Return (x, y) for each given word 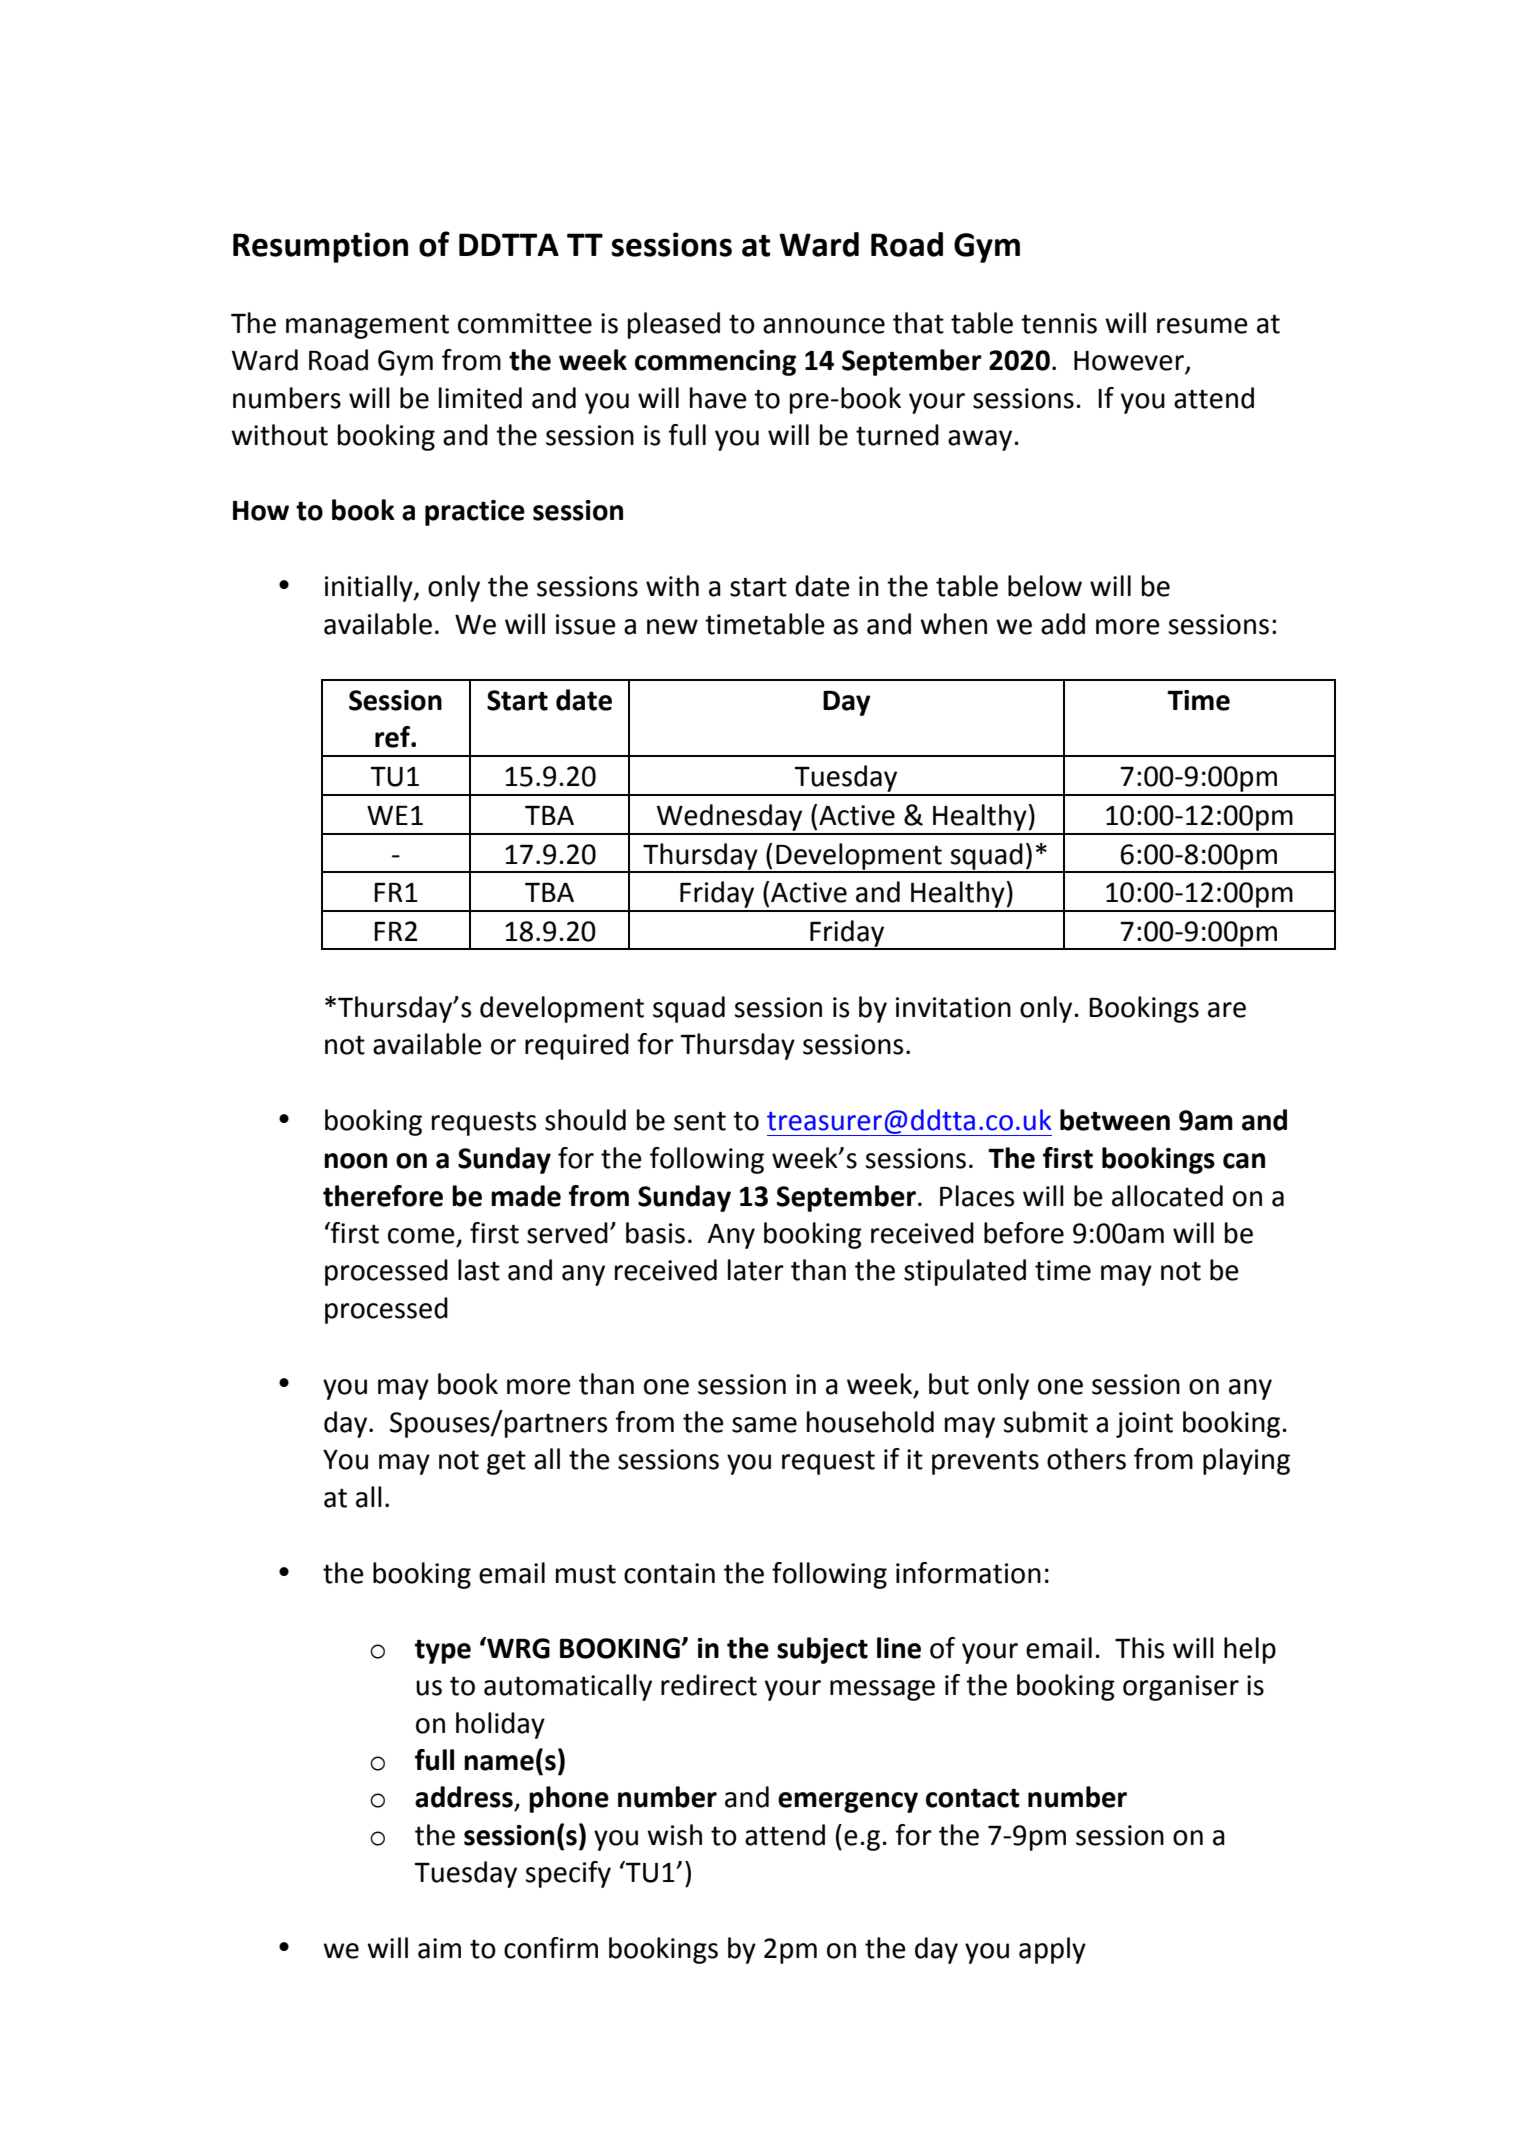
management (367, 327)
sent (700, 1121)
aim (439, 1948)
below (1045, 586)
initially (370, 588)
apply (1052, 1950)
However (1130, 362)
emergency (848, 1802)
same (764, 1425)
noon (355, 1161)
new (672, 627)
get (506, 1463)
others (1086, 1459)
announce (824, 326)
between (1115, 1120)
